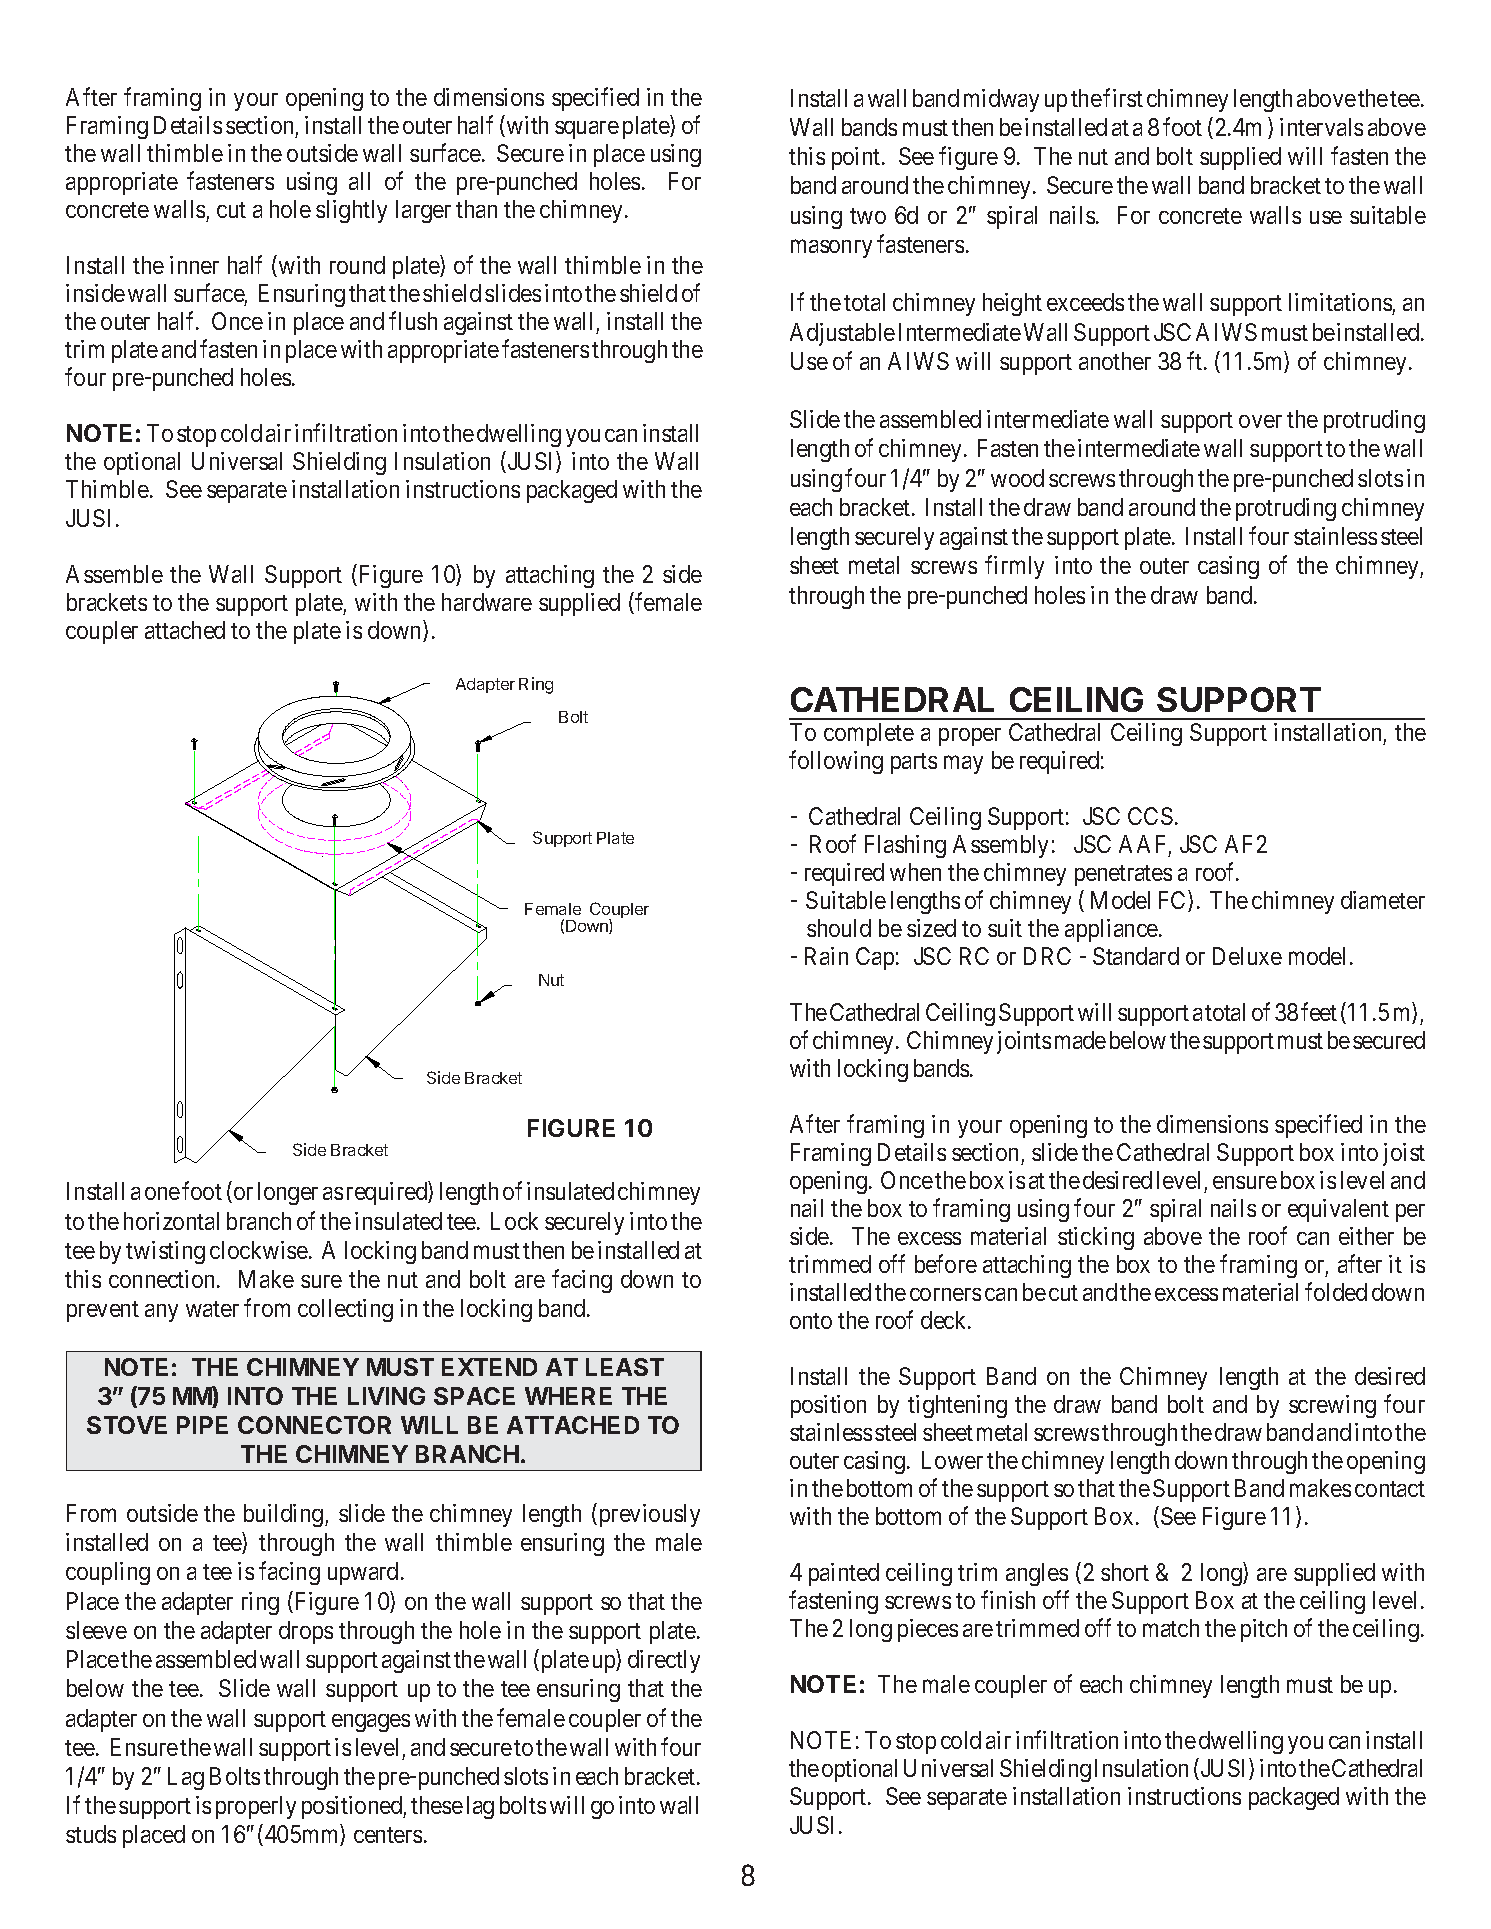 This page has width=1491, height=1929. What do you see at coordinates (171, 1221) in the page?
I see `horizontal` at bounding box center [171, 1221].
